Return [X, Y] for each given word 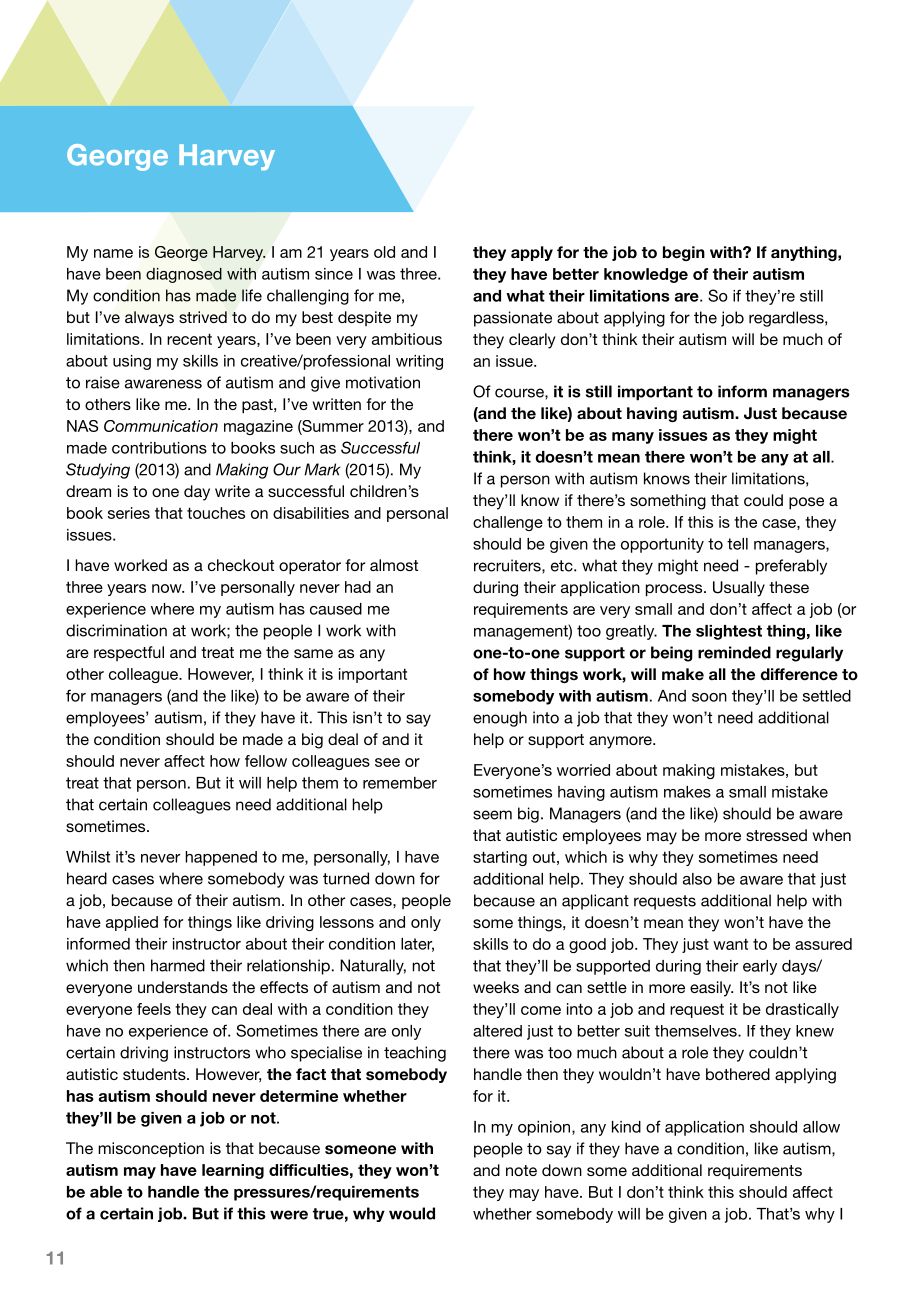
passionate [513, 319]
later [417, 945]
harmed [178, 965]
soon [709, 697]
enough [500, 719]
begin [684, 253]
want [730, 944]
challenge [508, 523]
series [129, 513]
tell [737, 544]
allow [821, 1127]
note [521, 1170]
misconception [151, 1150]
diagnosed [184, 275]
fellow [266, 761]
